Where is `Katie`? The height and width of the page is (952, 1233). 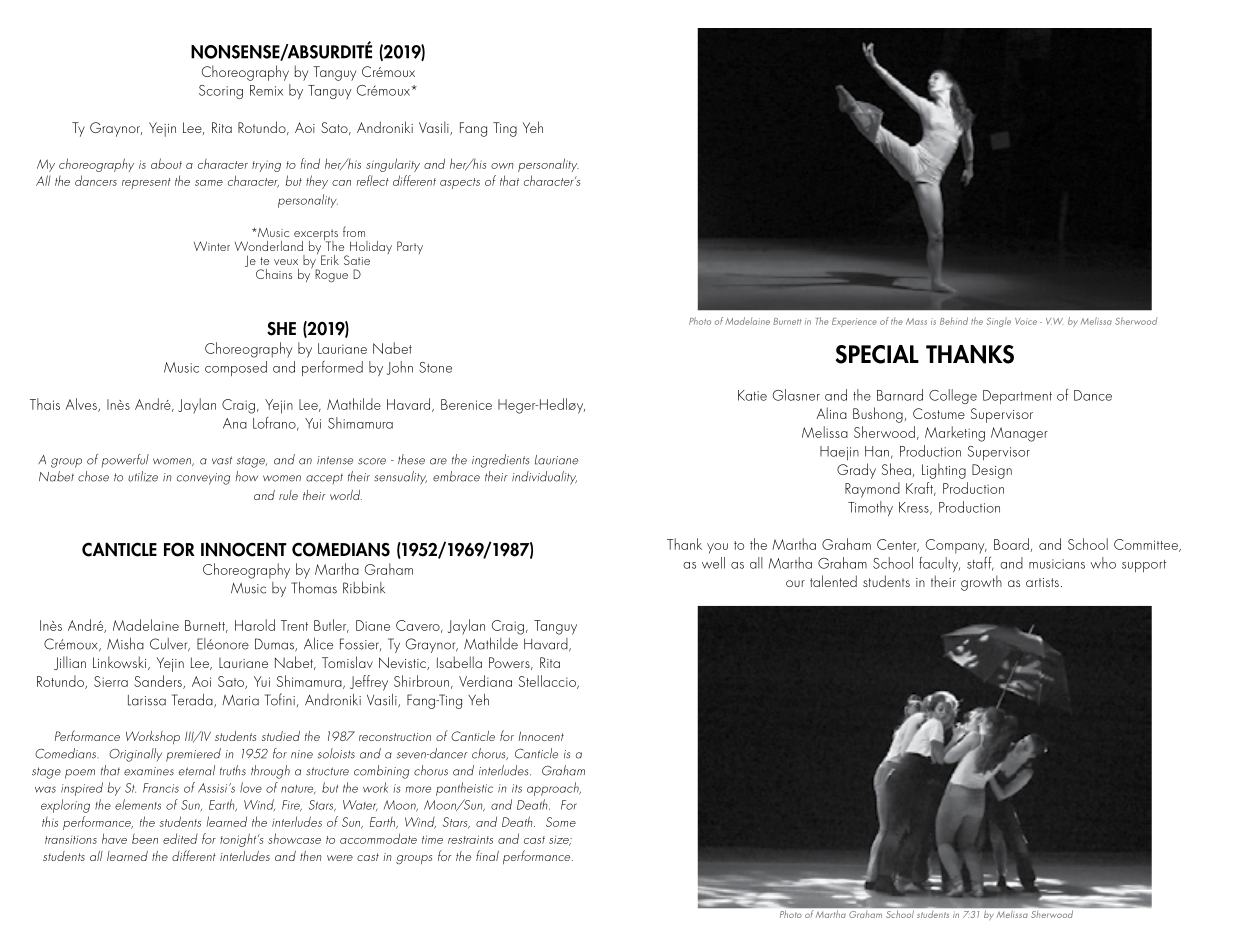
Katie is located at coordinates (752, 395).
